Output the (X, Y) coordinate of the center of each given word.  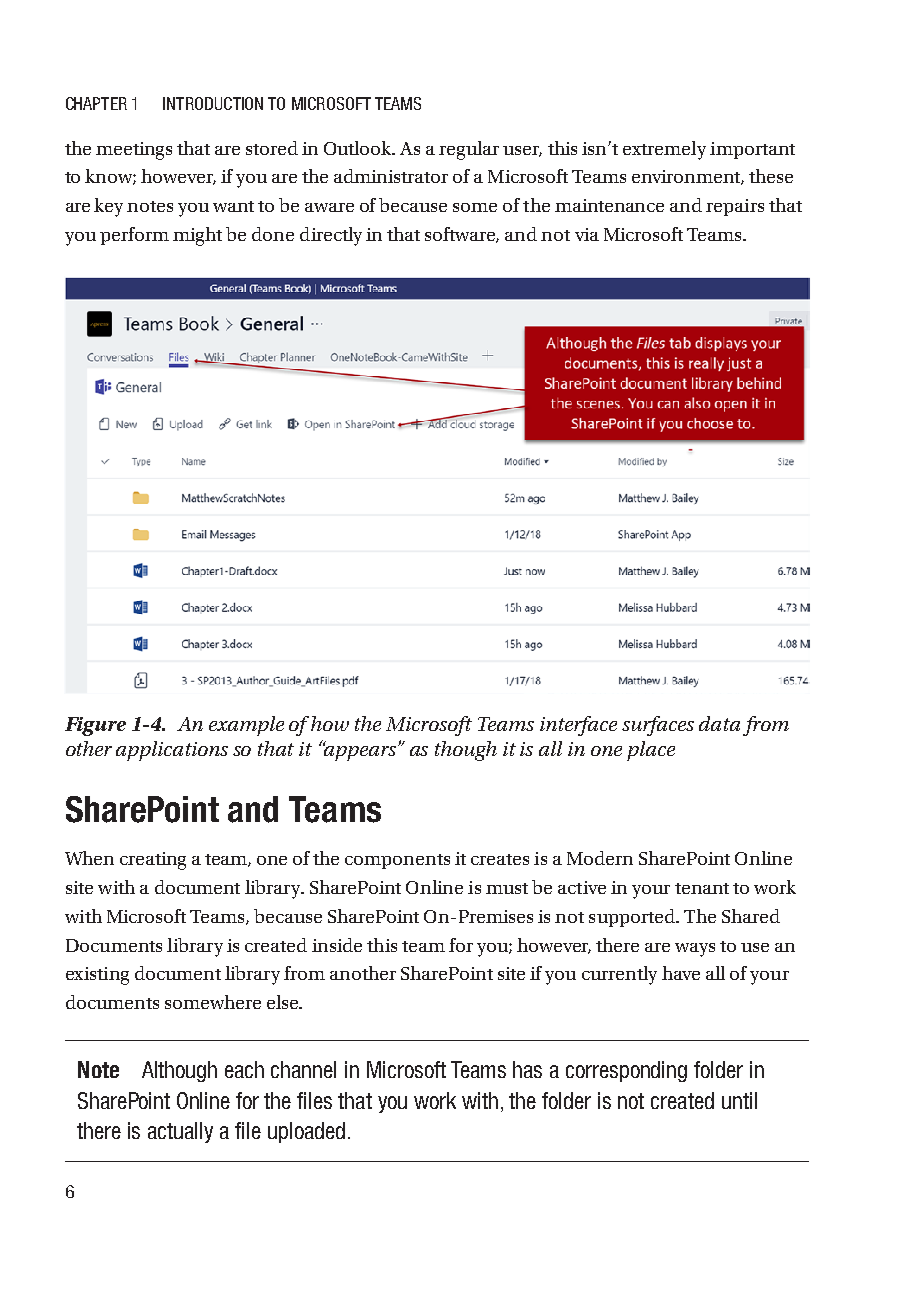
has (527, 1069)
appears (361, 752)
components (397, 861)
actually (180, 1132)
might (197, 236)
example (246, 726)
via (587, 234)
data (719, 723)
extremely (664, 150)
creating (153, 861)
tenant (702, 888)
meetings (134, 151)
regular (469, 150)
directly (331, 236)
